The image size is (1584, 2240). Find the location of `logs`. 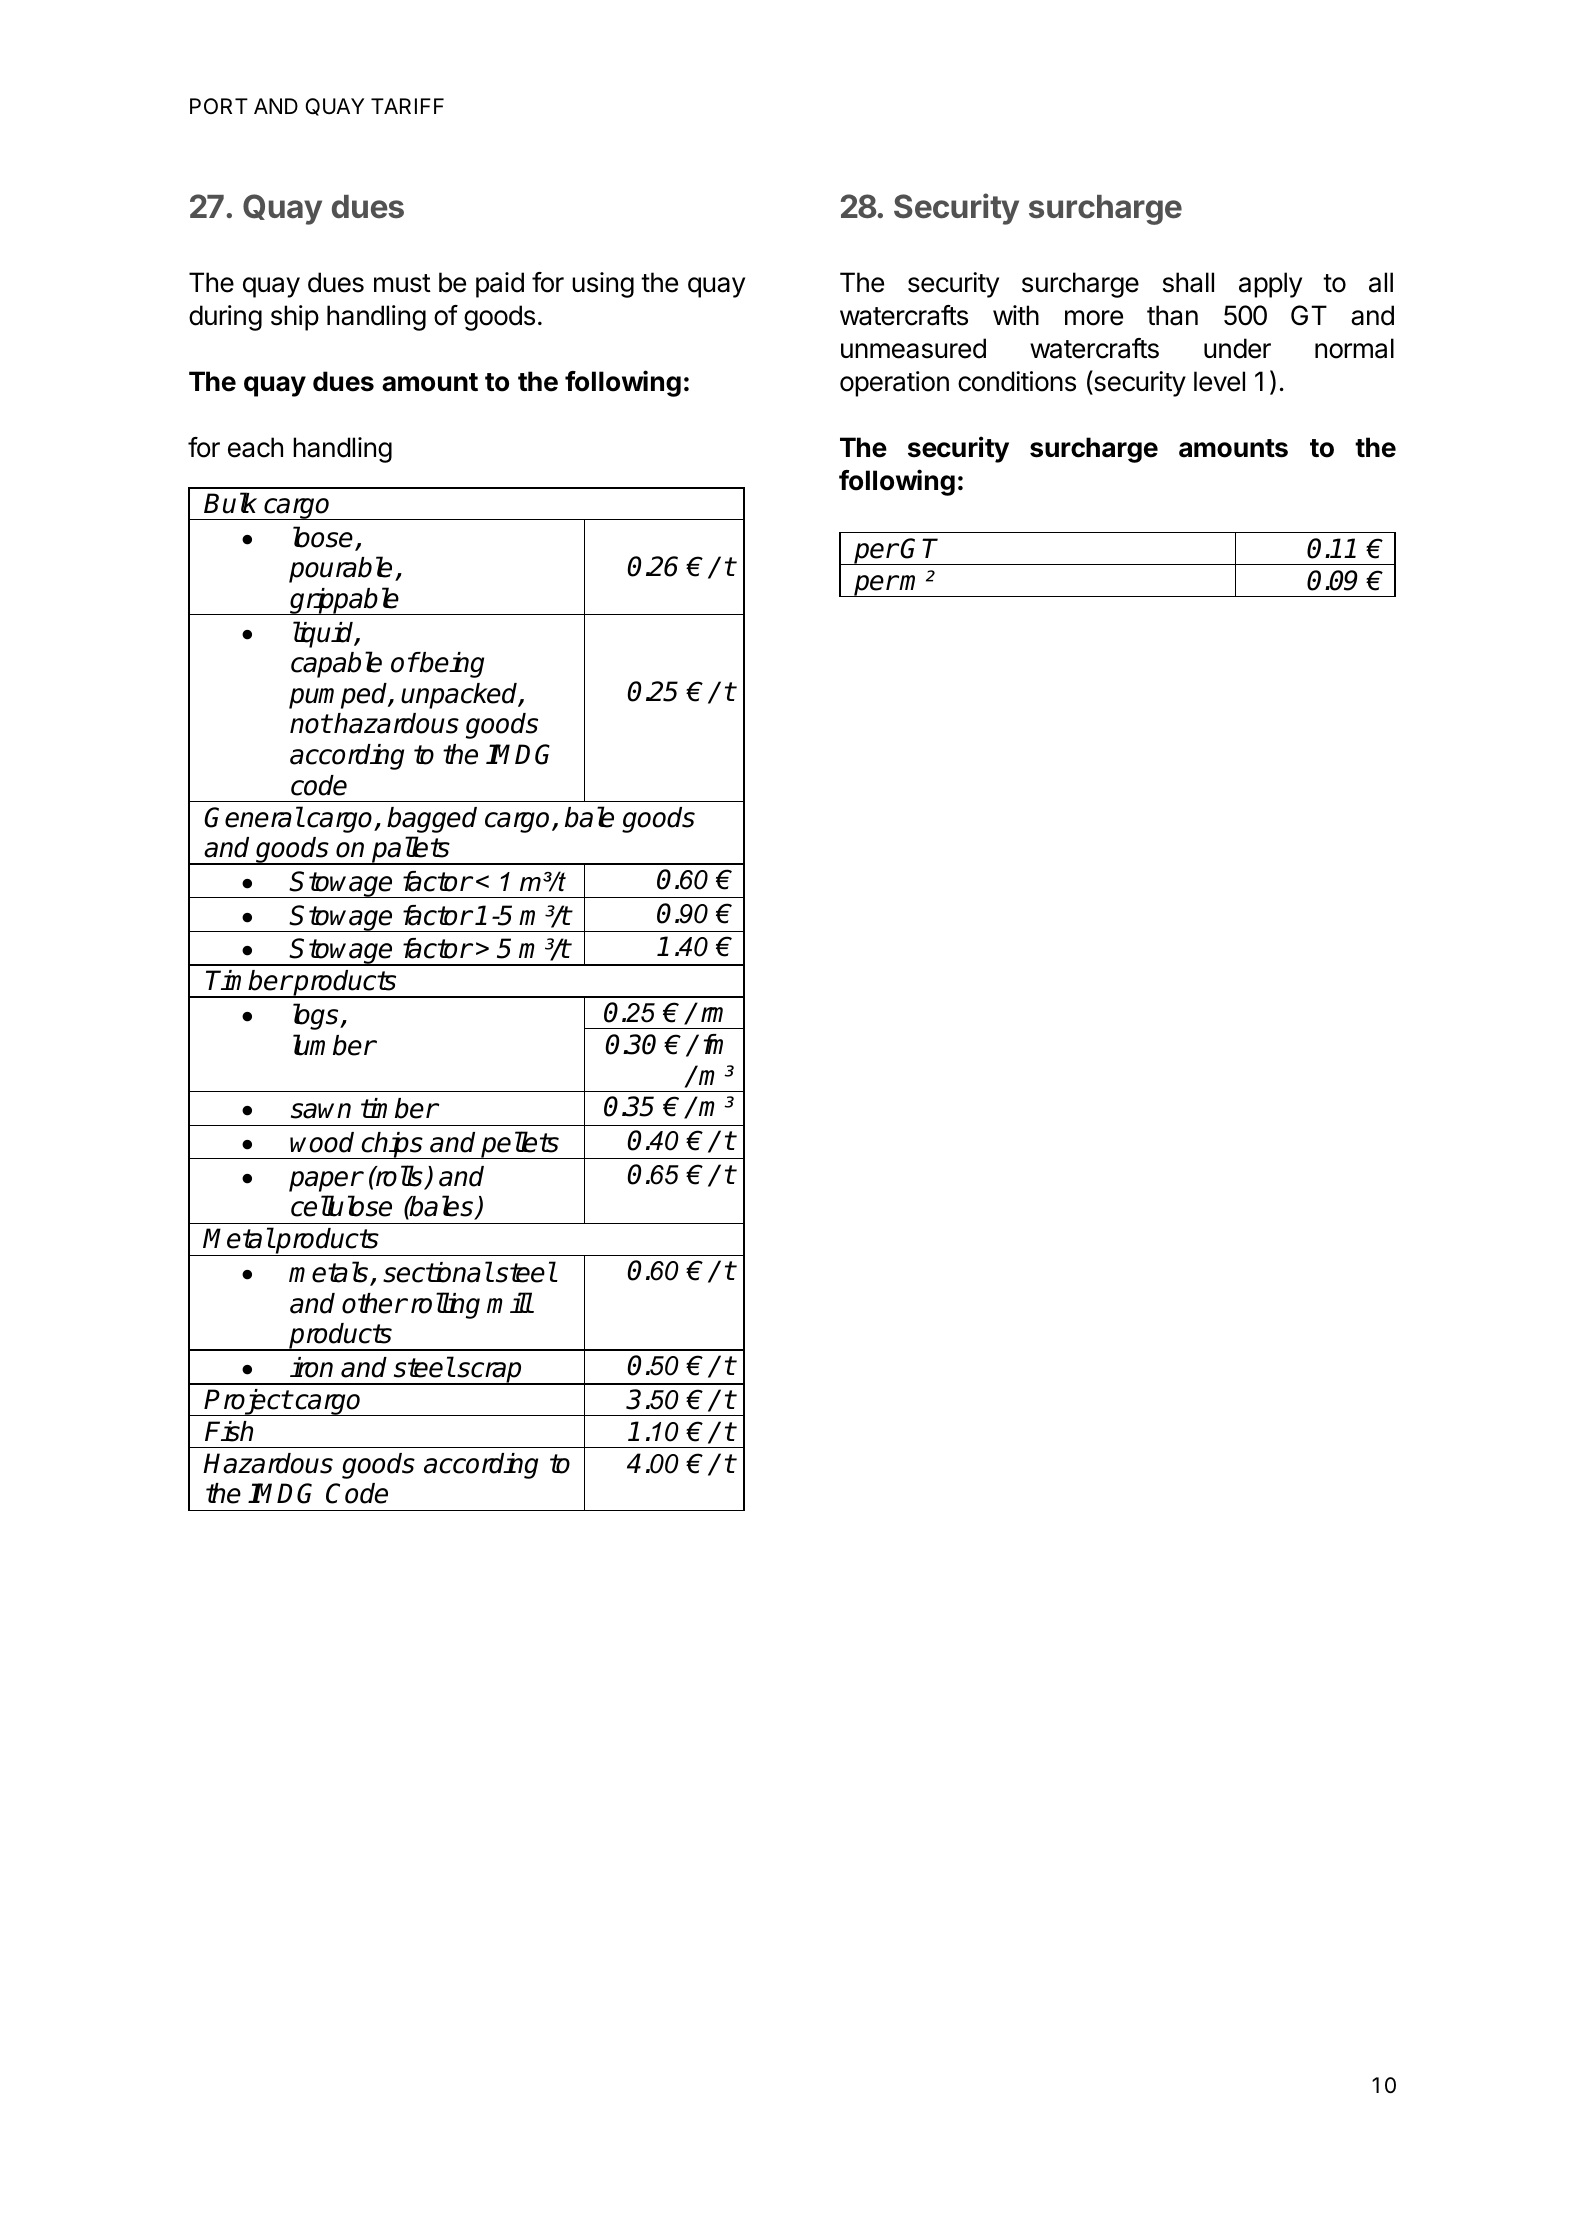

logs is located at coordinates (317, 1016).
